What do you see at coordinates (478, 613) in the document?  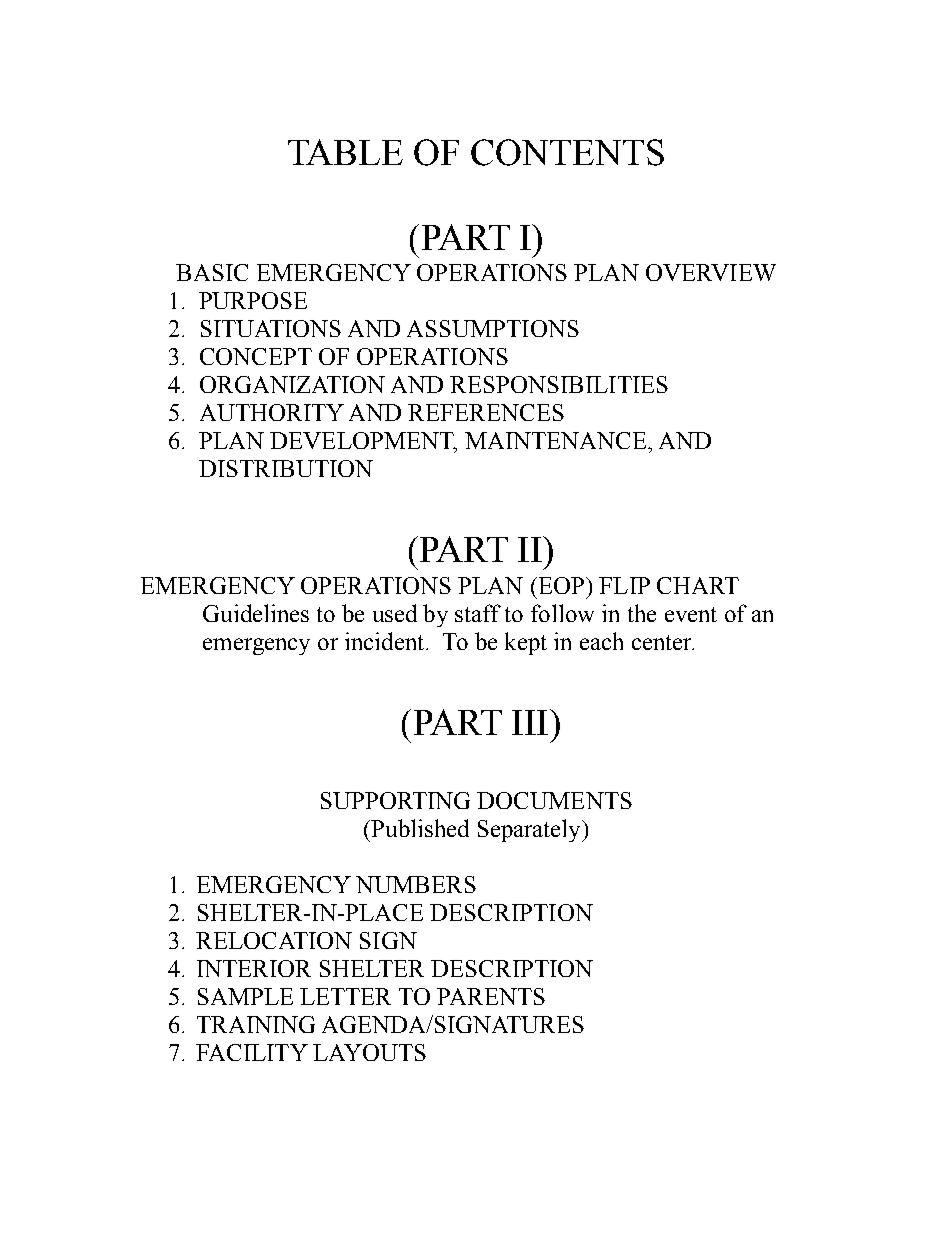 I see `staff` at bounding box center [478, 613].
